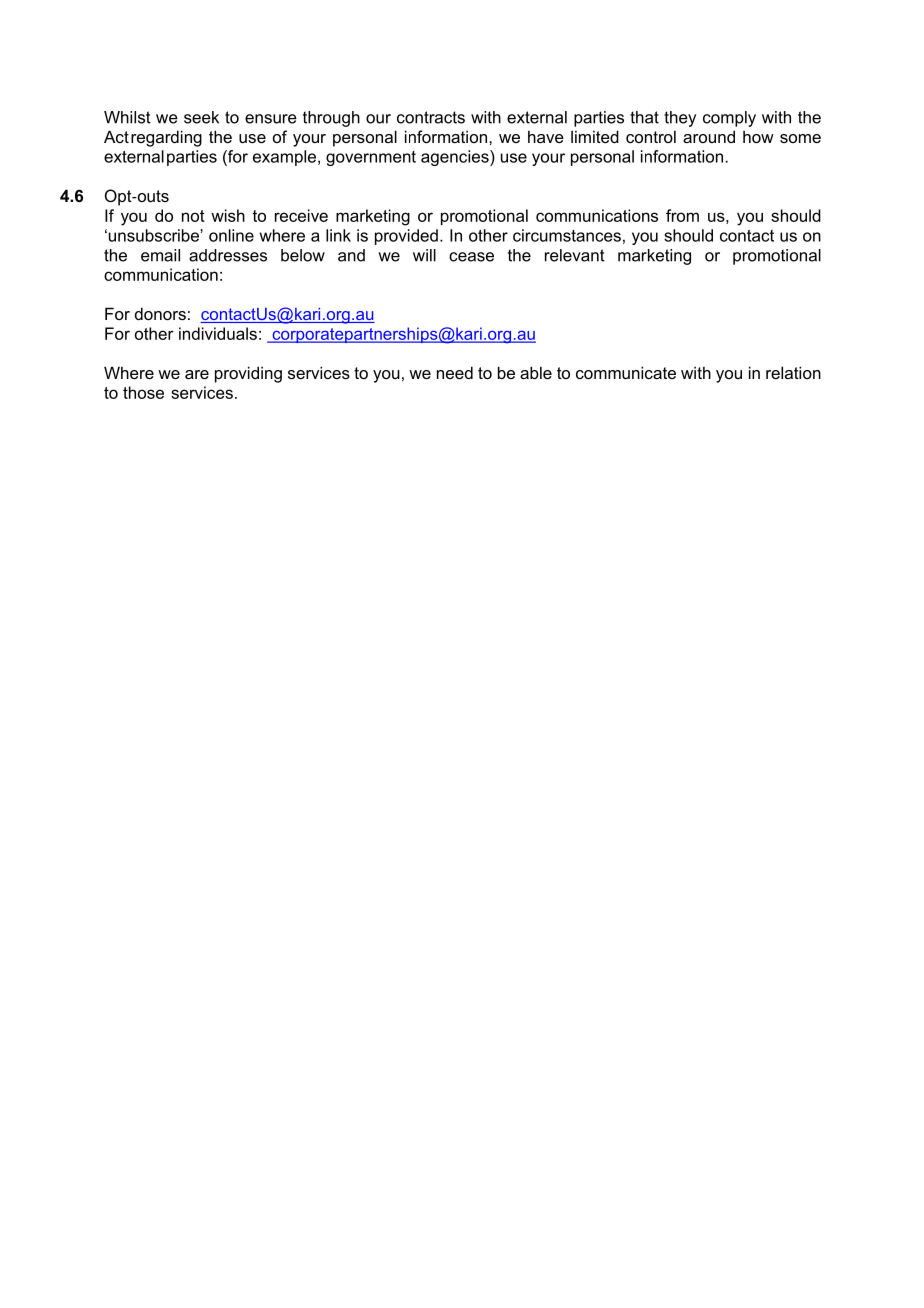 The image size is (924, 1308). What do you see at coordinates (729, 119) in the screenshot?
I see `comply` at bounding box center [729, 119].
